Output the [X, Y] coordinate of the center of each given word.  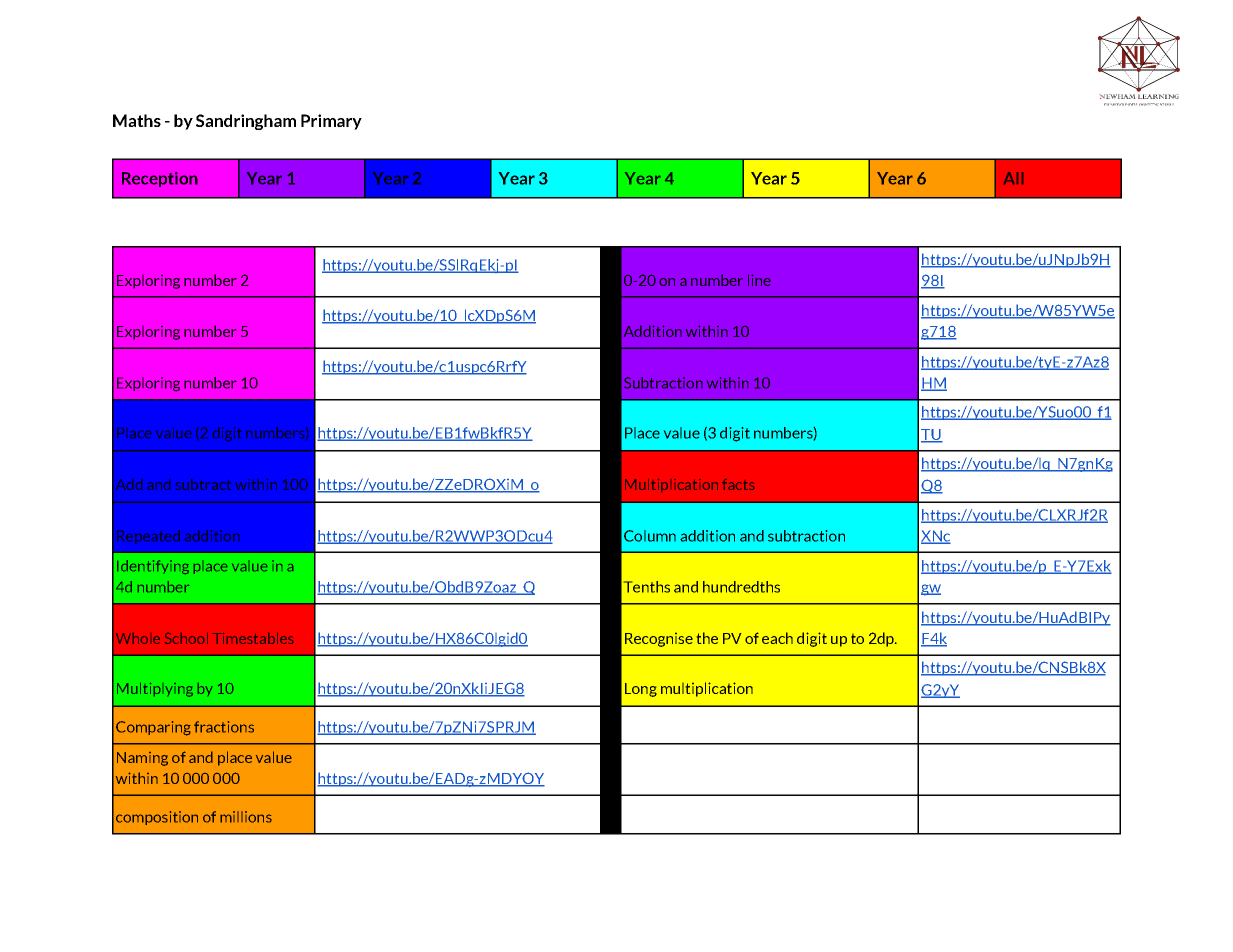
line [759, 280]
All [1013, 178]
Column [650, 536]
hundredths [741, 587]
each [777, 638]
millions [246, 817]
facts [738, 484]
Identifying [153, 567]
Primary [331, 122]
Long [641, 690]
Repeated [148, 537]
